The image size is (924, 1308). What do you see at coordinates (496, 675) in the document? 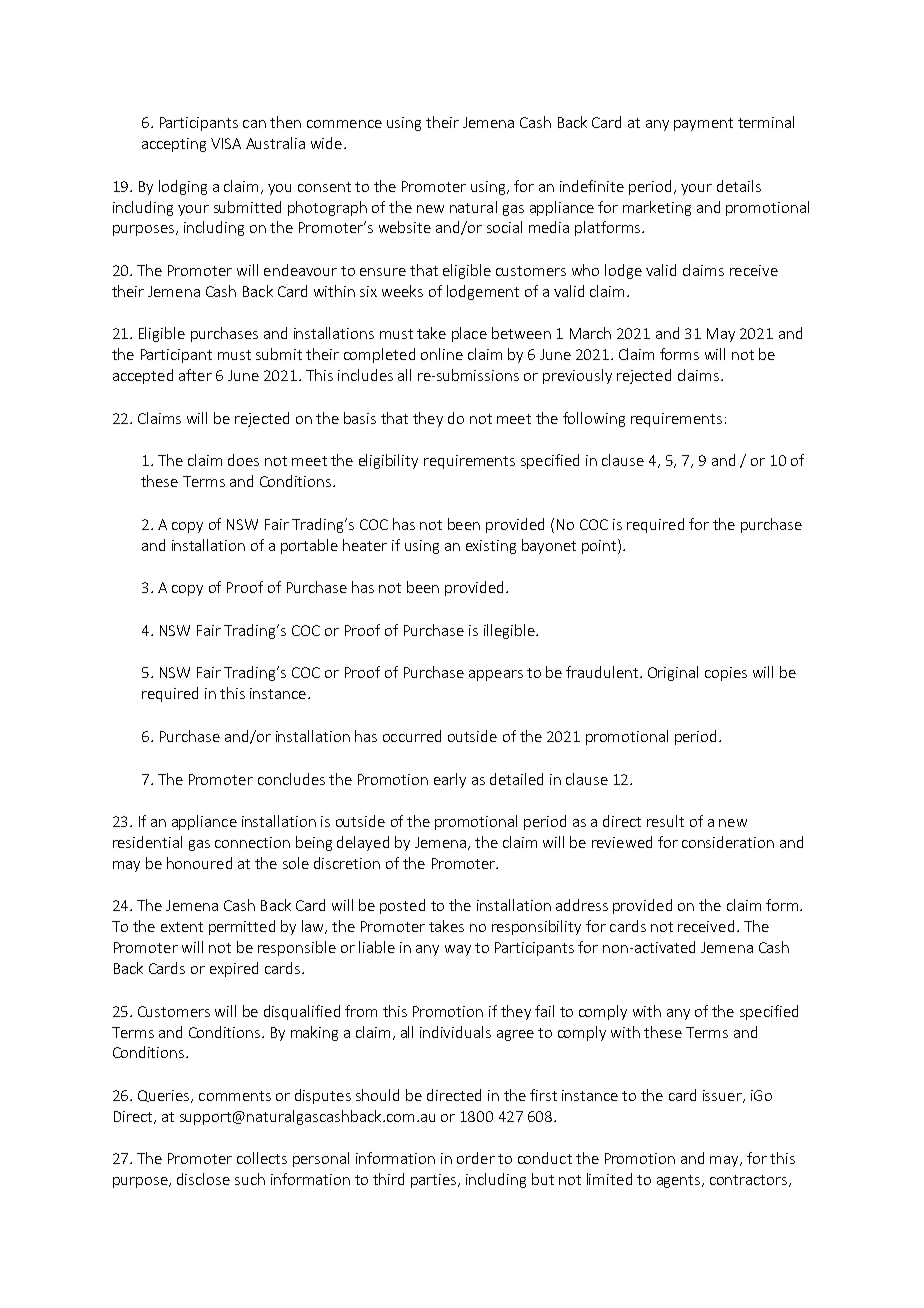
I see `appears` at bounding box center [496, 675].
